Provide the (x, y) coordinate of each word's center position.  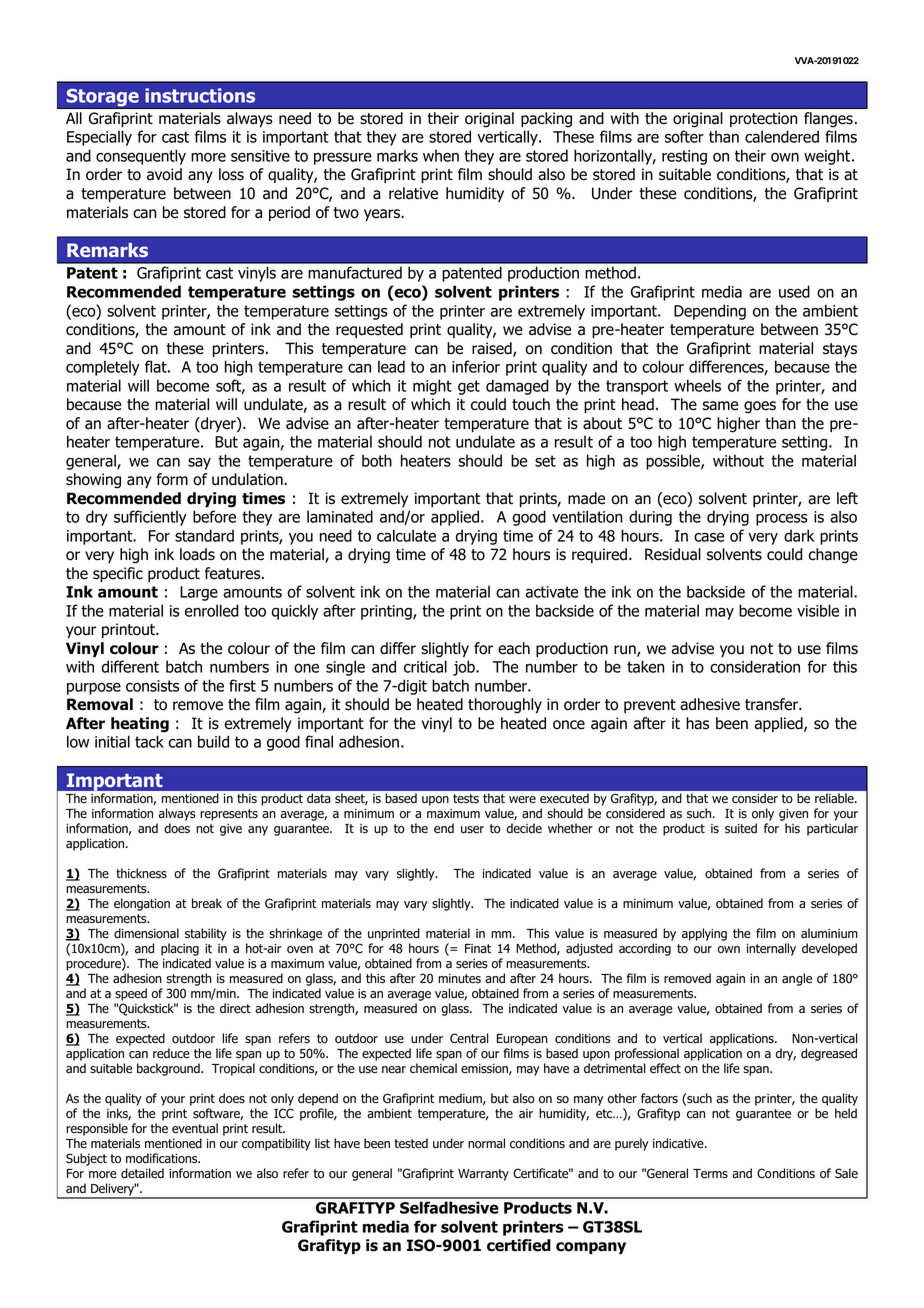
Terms (710, 1174)
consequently (141, 157)
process (782, 519)
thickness (141, 873)
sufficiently (150, 518)
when (441, 155)
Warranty (483, 1175)
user (472, 830)
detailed (142, 1173)
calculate (406, 535)
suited (741, 828)
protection (763, 119)
